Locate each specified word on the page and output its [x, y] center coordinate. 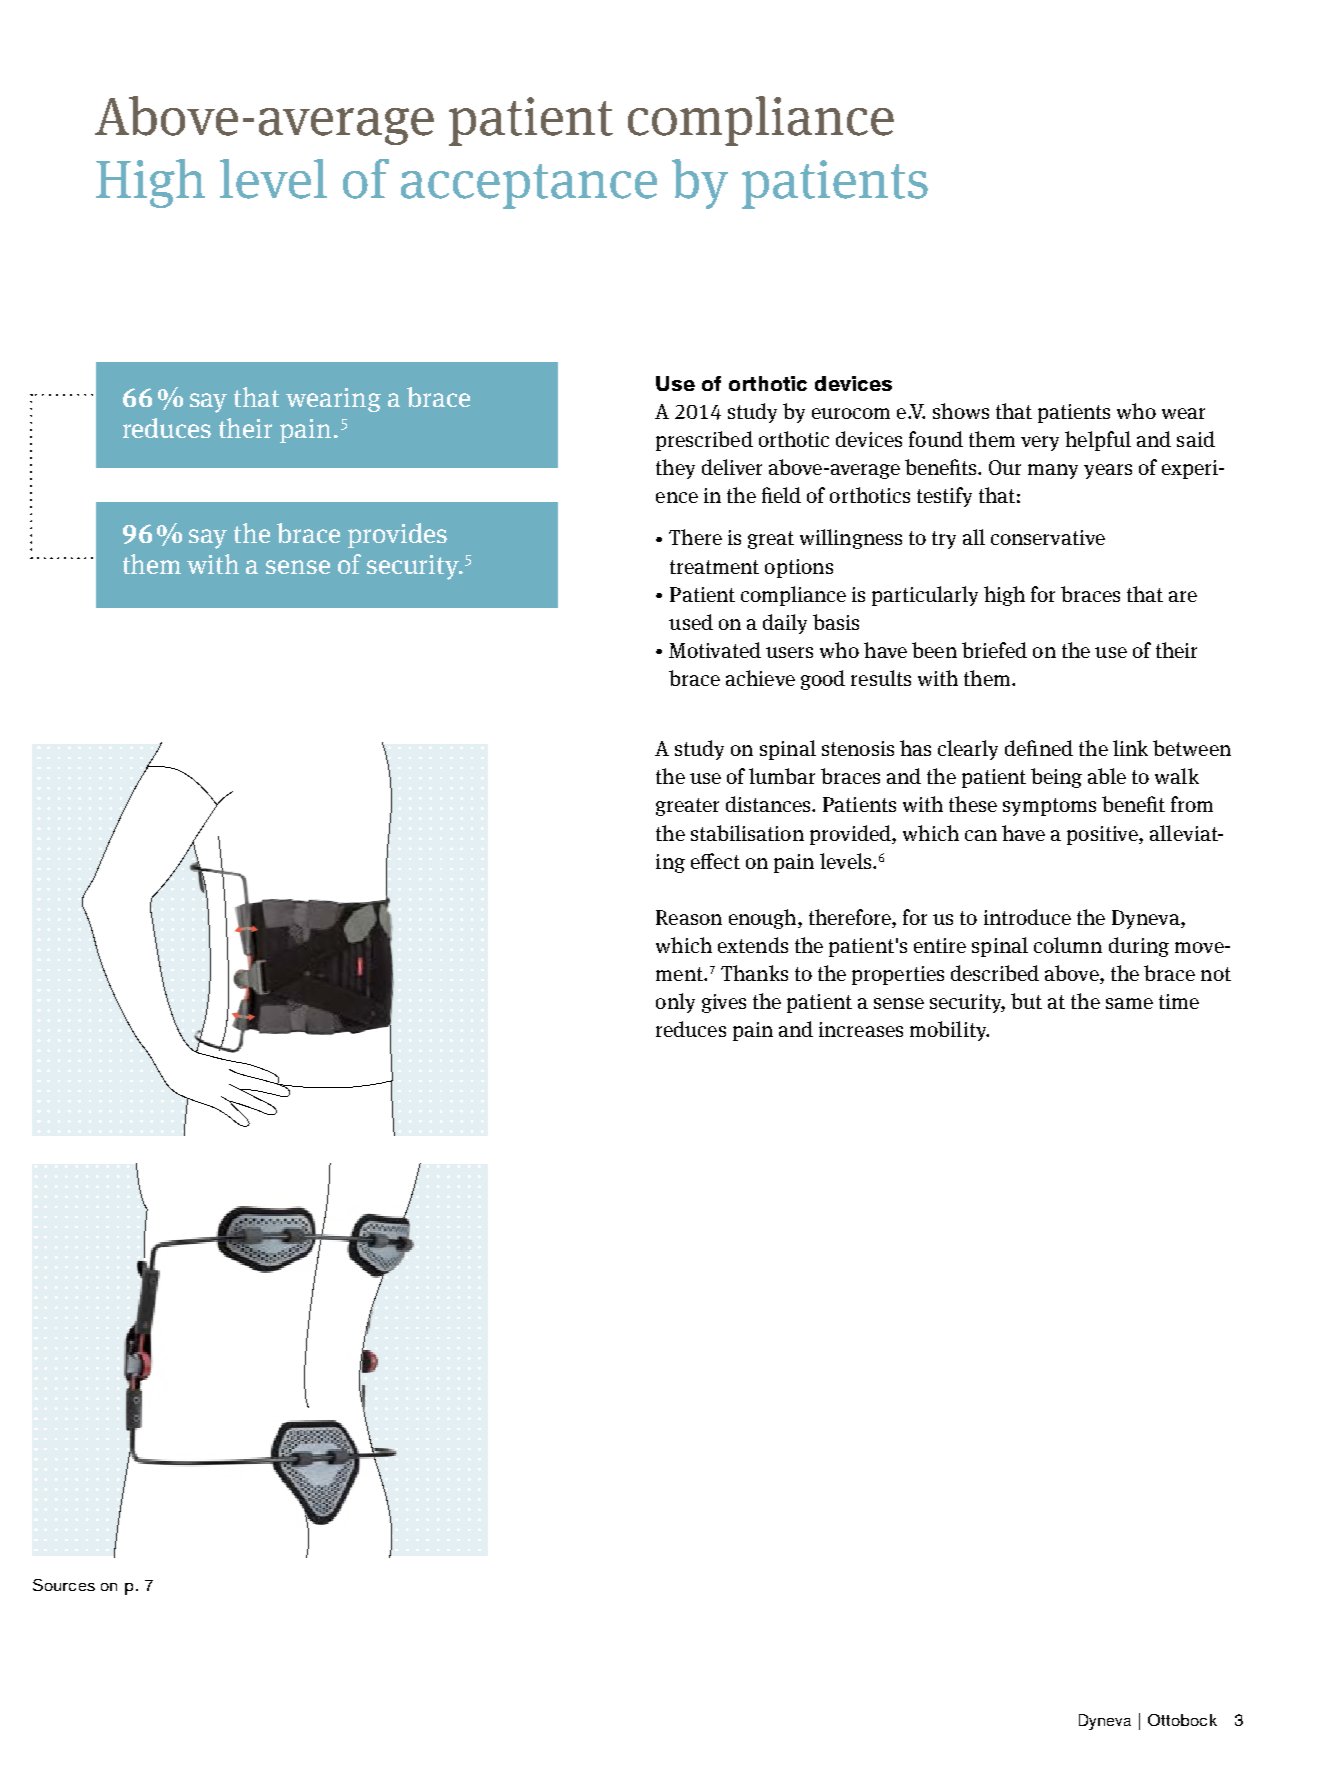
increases [861, 1029]
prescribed [704, 441]
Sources [64, 1585]
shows [961, 411]
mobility [949, 1031]
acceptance [529, 186]
